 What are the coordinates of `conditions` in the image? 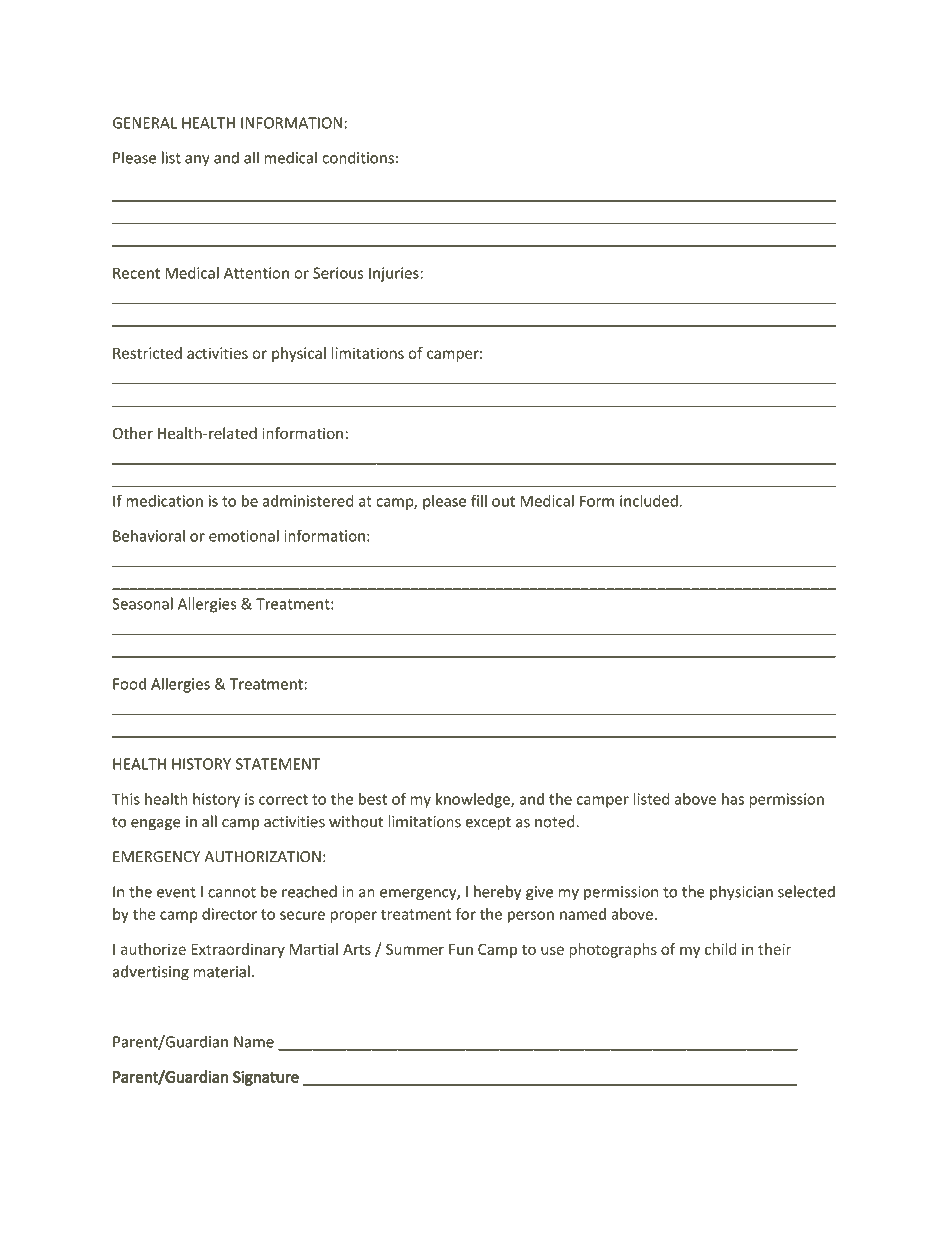 It's located at (358, 157).
